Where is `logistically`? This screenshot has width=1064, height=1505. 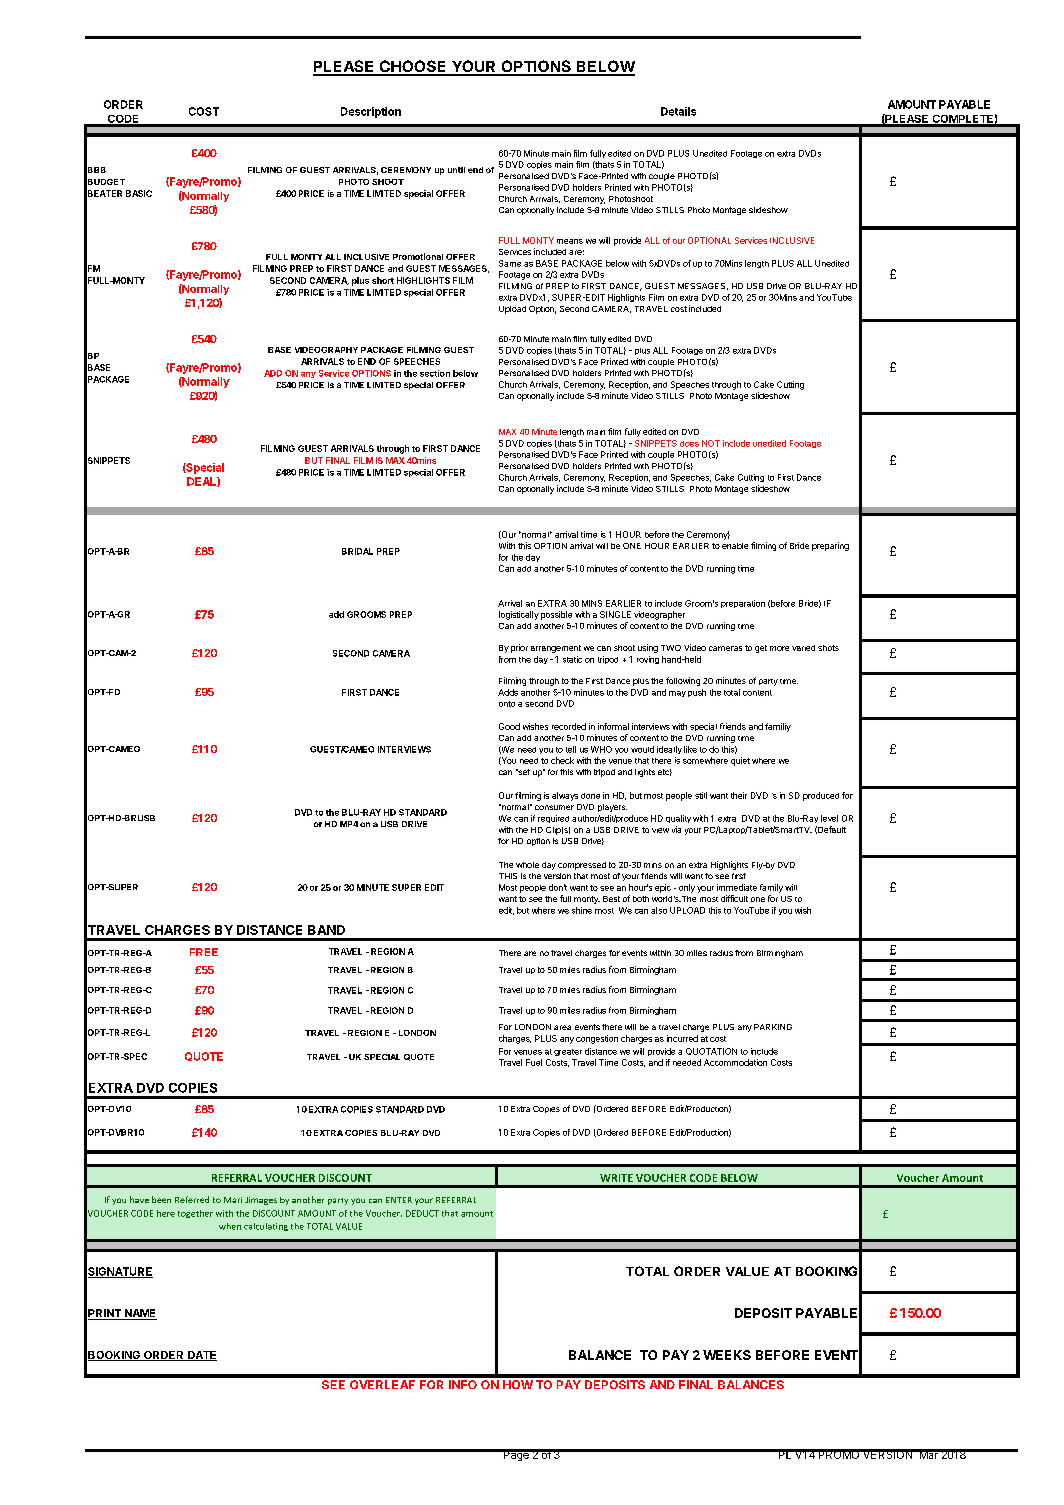 logistically is located at coordinates (519, 615).
